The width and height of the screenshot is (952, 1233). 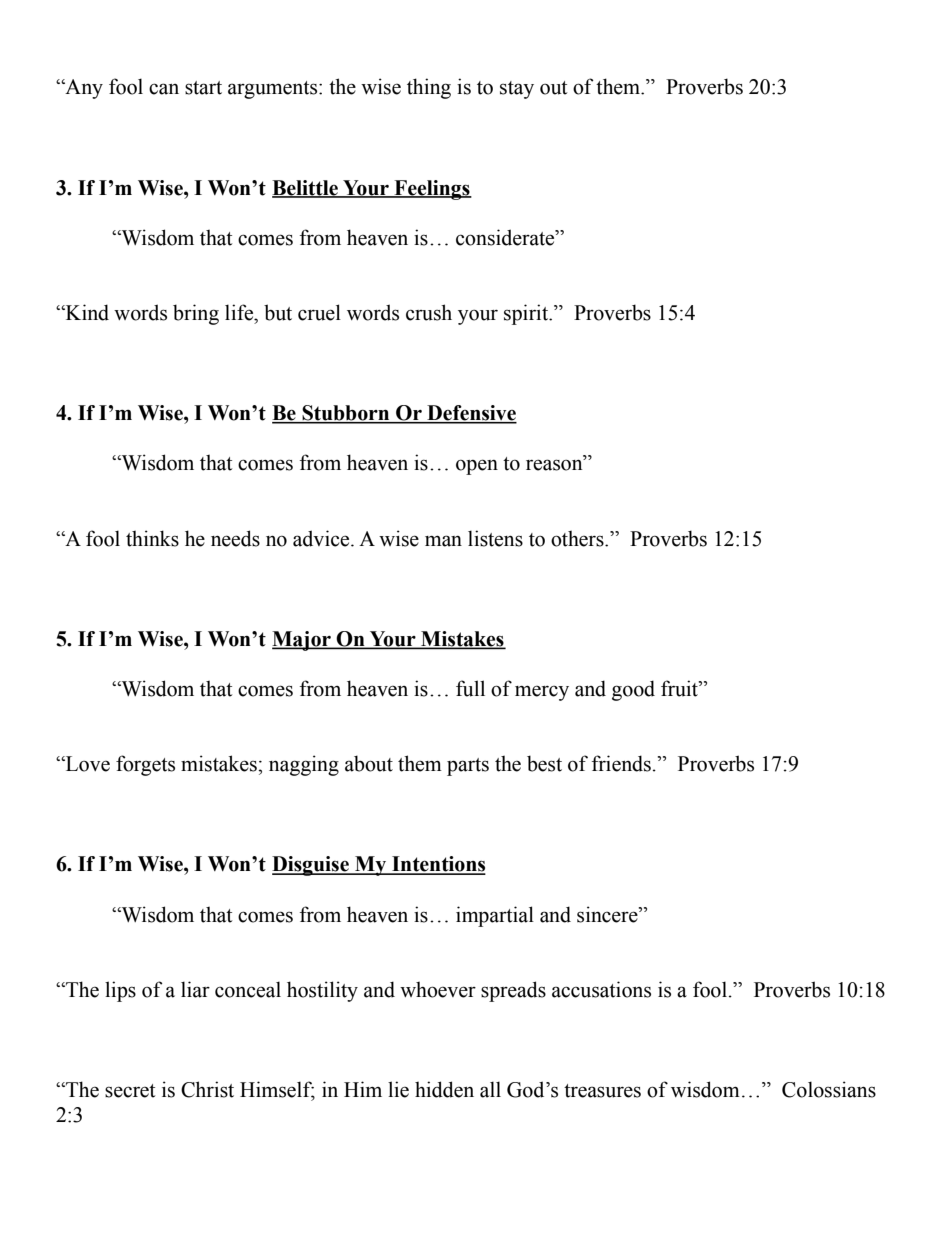 I want to click on thing, so click(x=429, y=88).
